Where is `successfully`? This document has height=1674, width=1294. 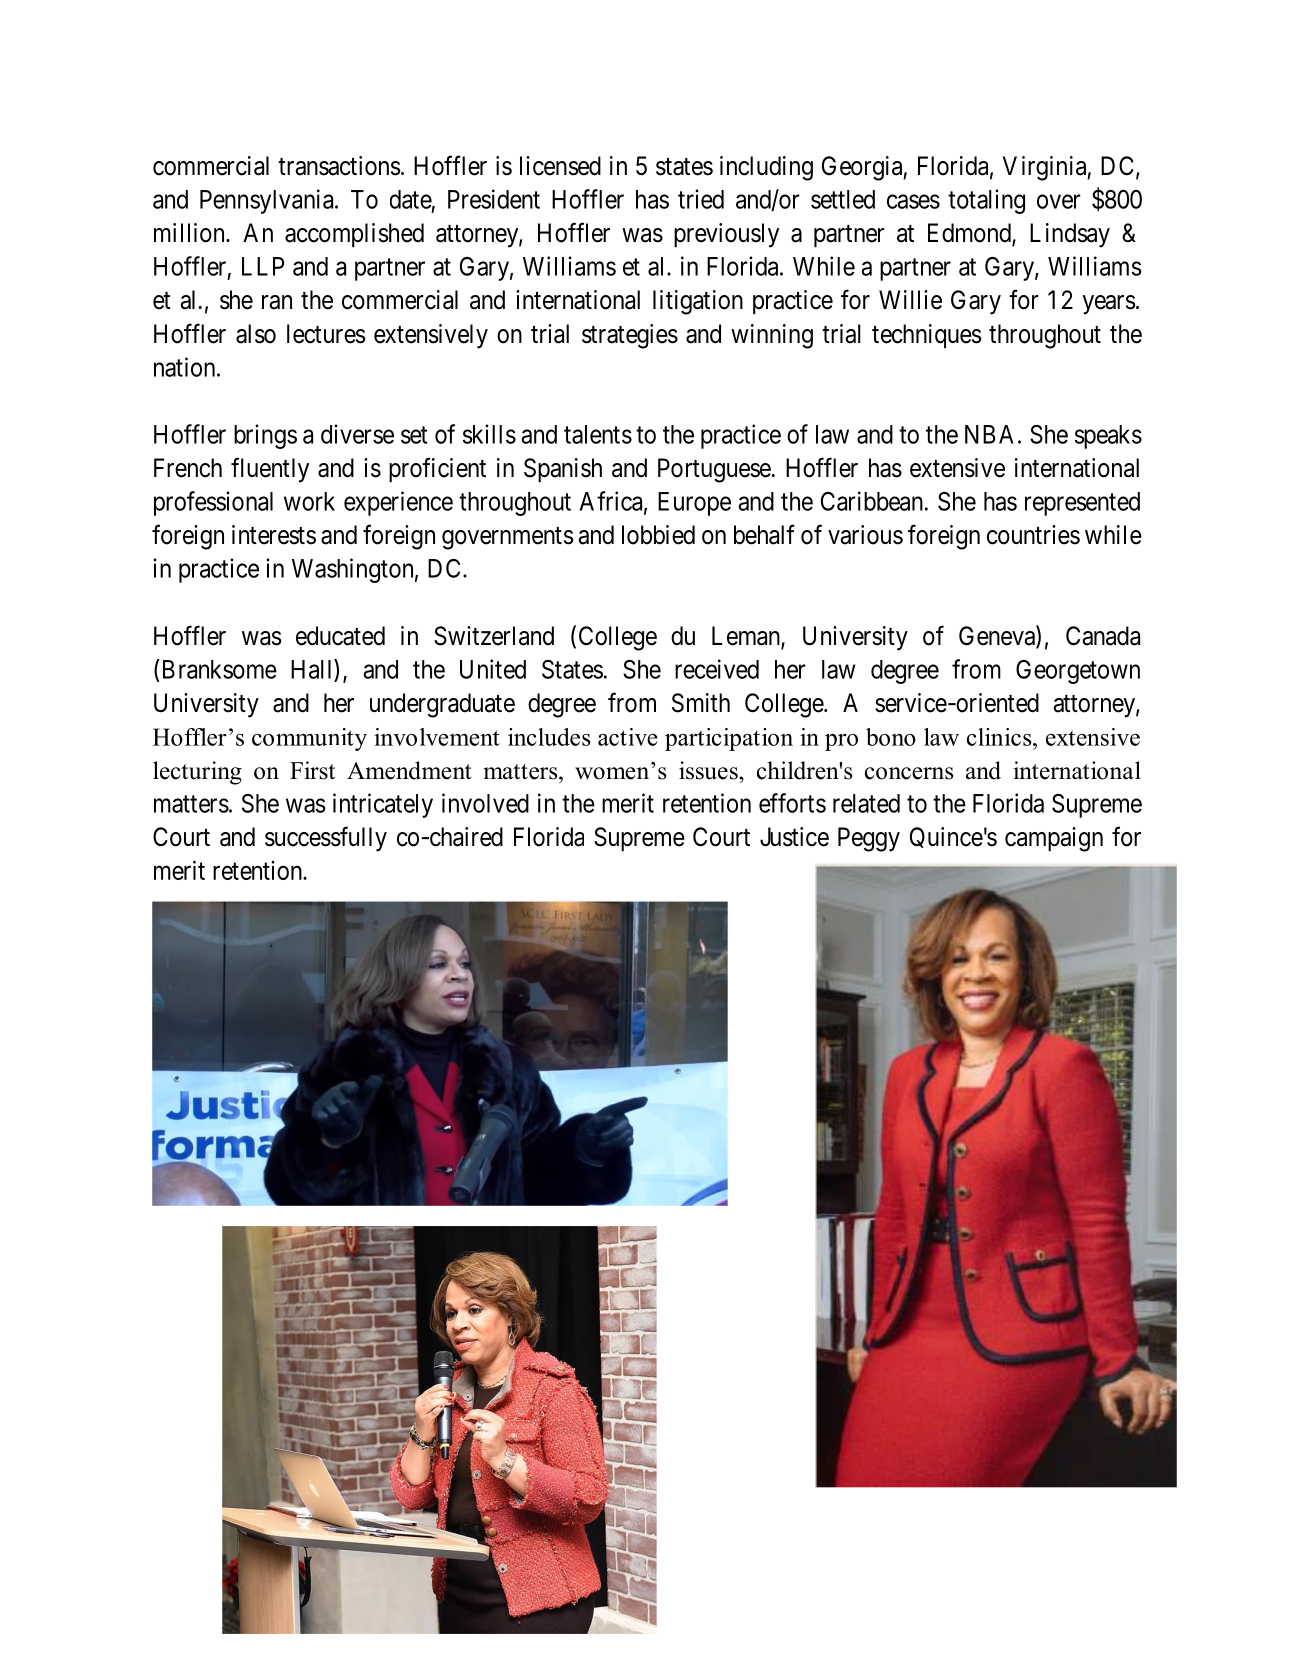 successfully is located at coordinates (326, 839).
